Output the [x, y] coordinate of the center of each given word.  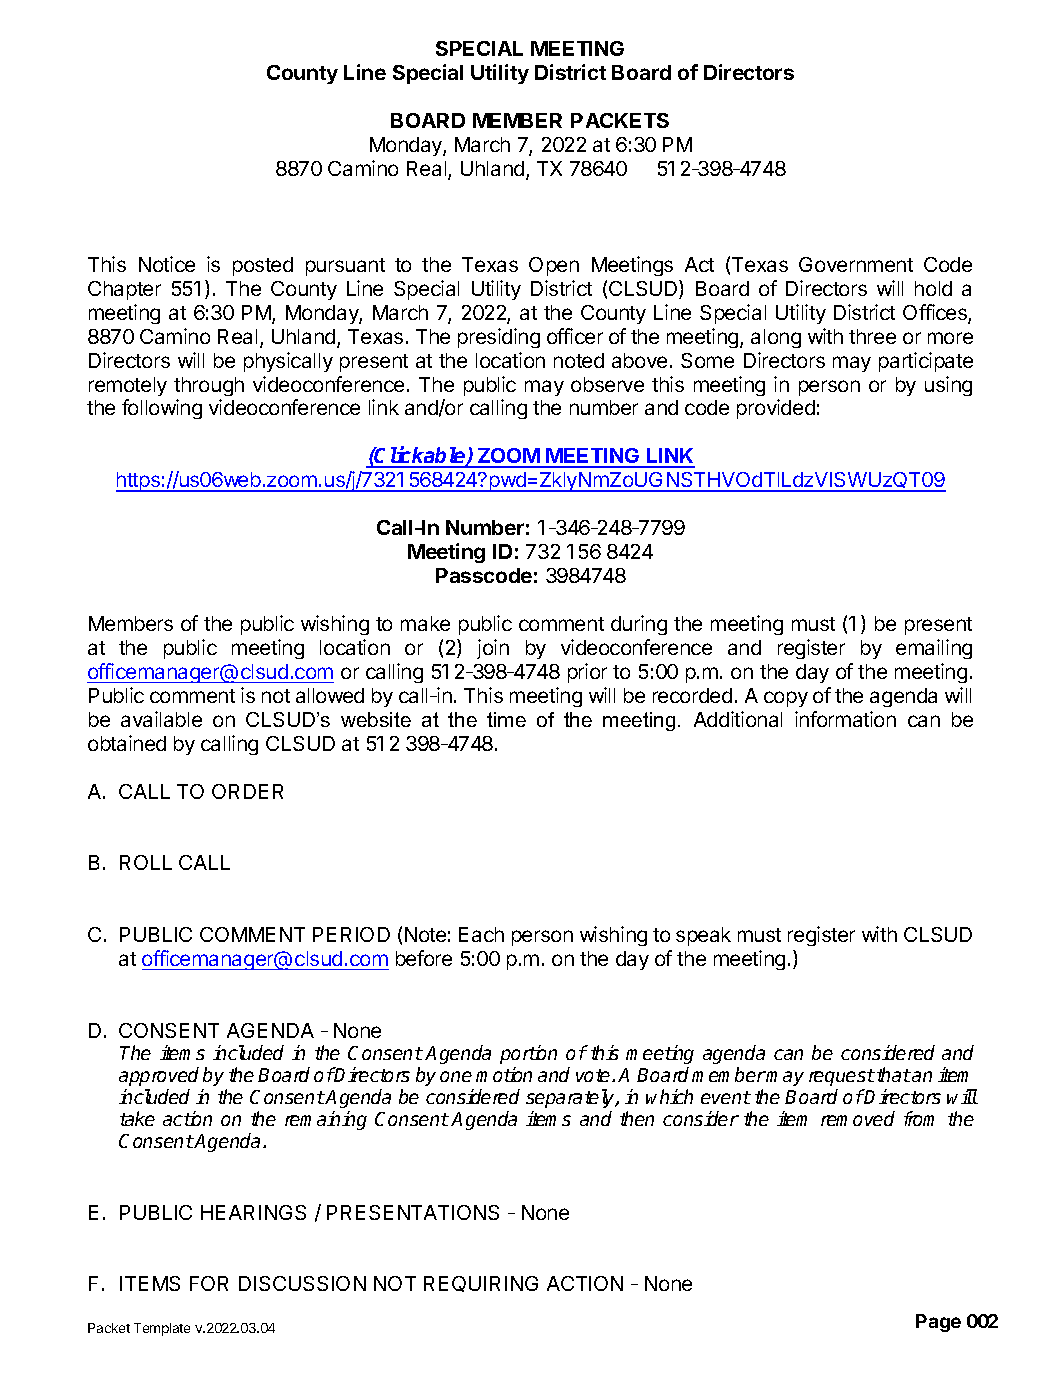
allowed [330, 695]
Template [162, 1329]
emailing [934, 649]
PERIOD [351, 934]
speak [703, 936]
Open [554, 266]
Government [856, 264]
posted [263, 266]
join [493, 649]
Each [481, 934]
